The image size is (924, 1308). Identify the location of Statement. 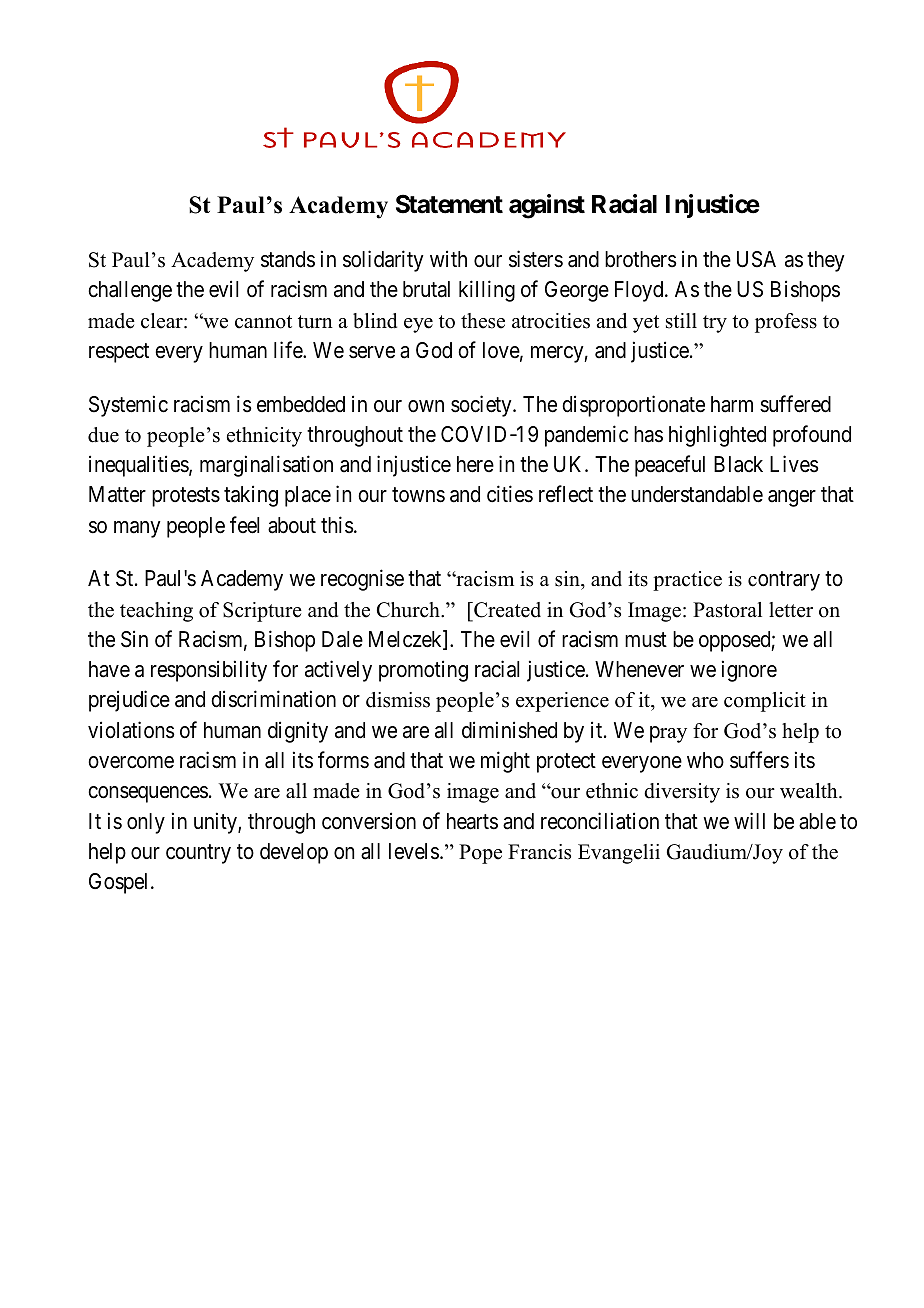
(449, 204).
